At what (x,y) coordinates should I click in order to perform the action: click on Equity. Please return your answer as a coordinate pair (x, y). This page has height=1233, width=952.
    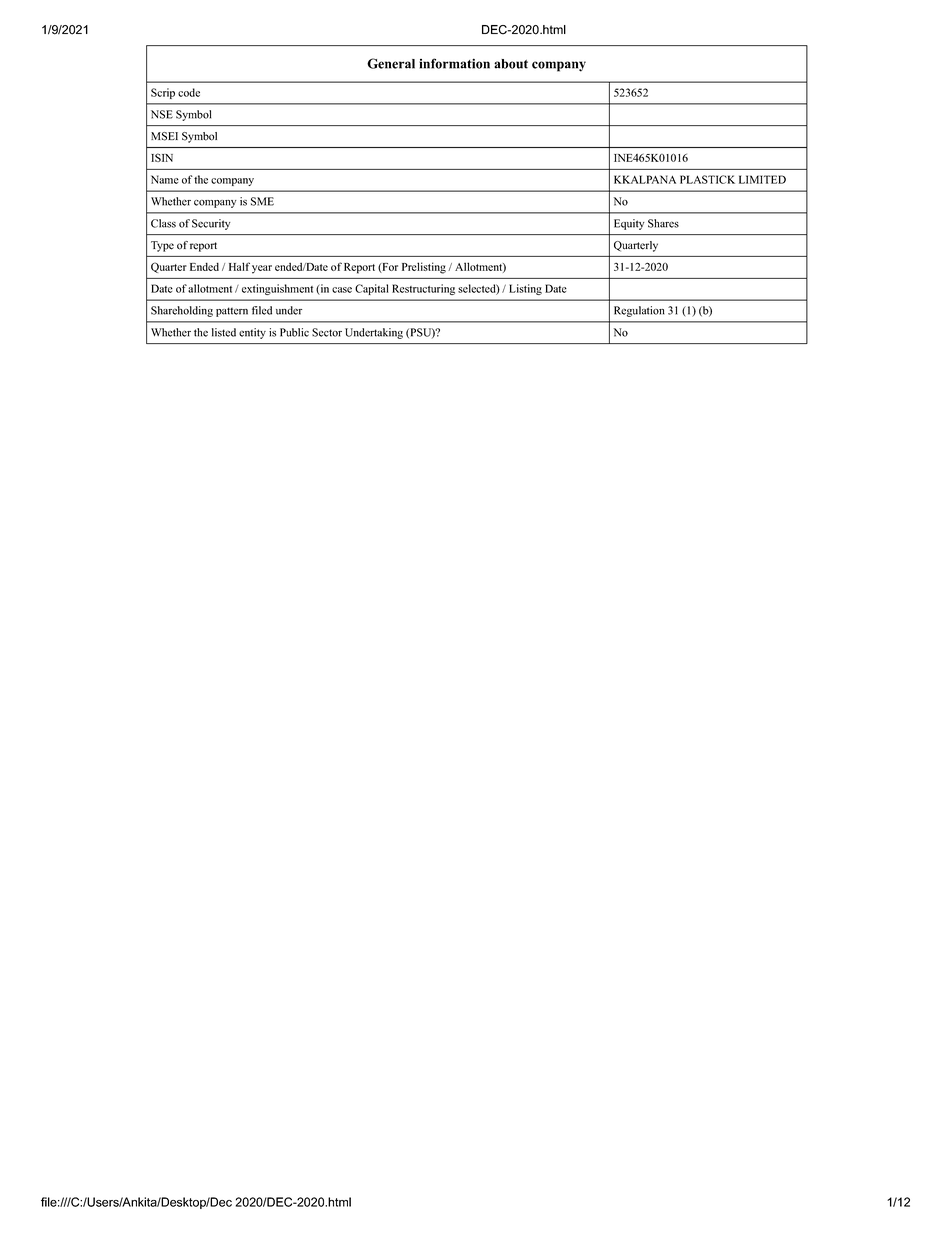
    Looking at the image, I should click on (629, 224).
